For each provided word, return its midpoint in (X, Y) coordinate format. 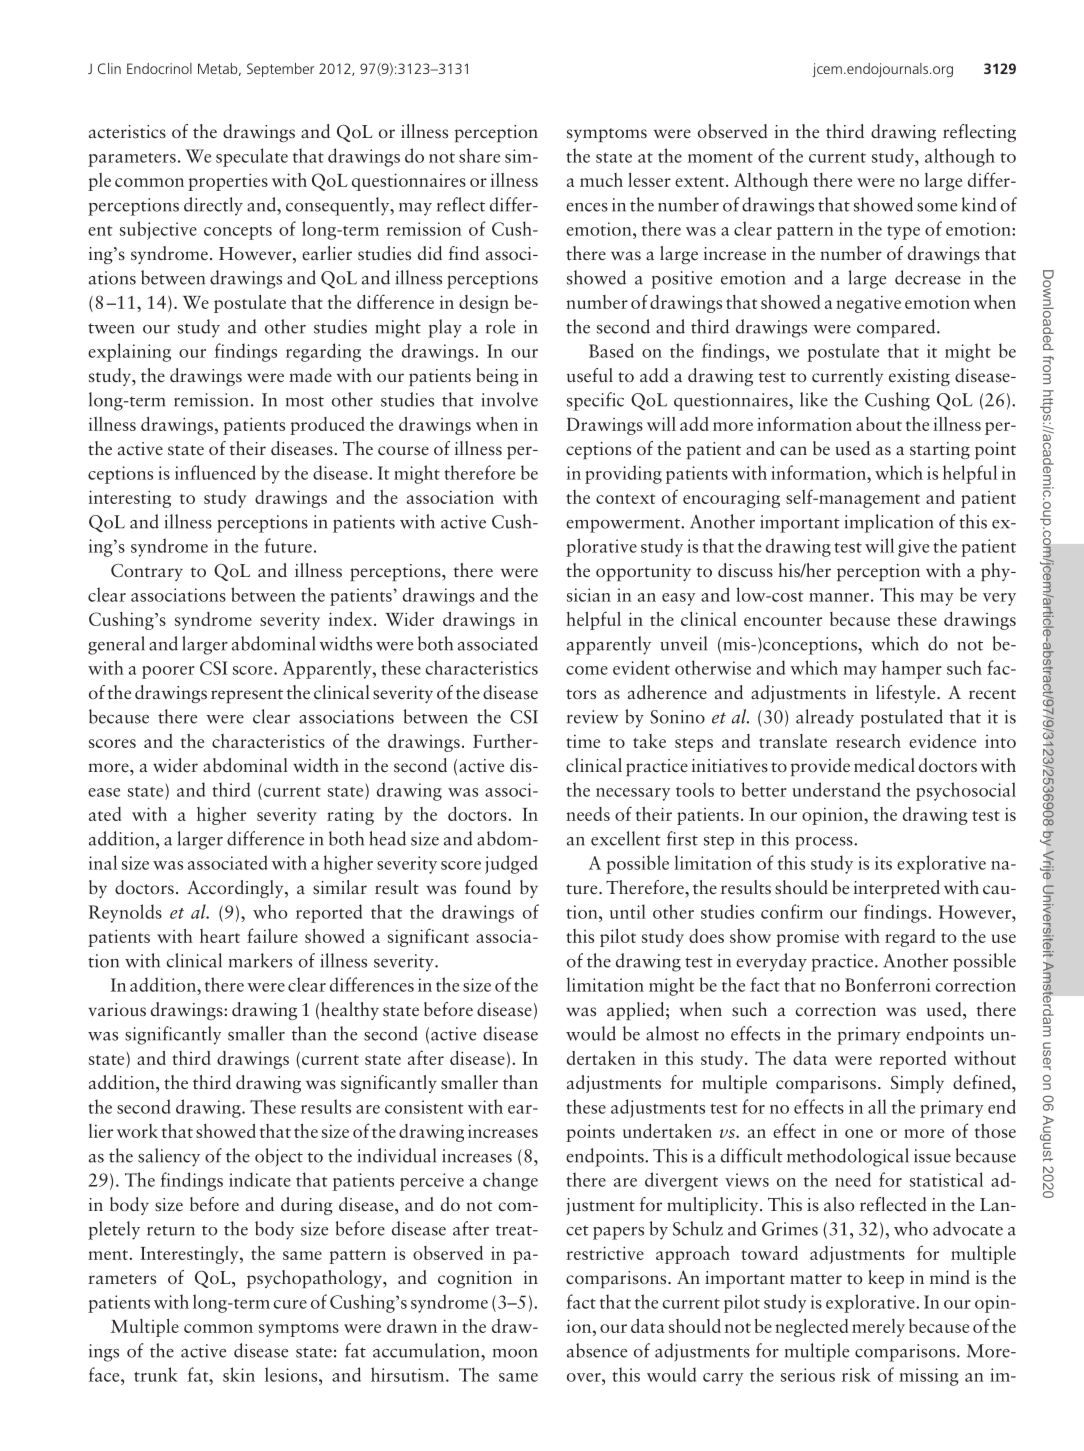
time (583, 741)
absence (597, 1350)
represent (247, 696)
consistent (424, 1107)
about (879, 424)
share (479, 155)
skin (239, 1374)
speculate (252, 157)
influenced (215, 472)
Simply (917, 1084)
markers (260, 960)
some (937, 207)
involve (510, 399)
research (868, 741)
